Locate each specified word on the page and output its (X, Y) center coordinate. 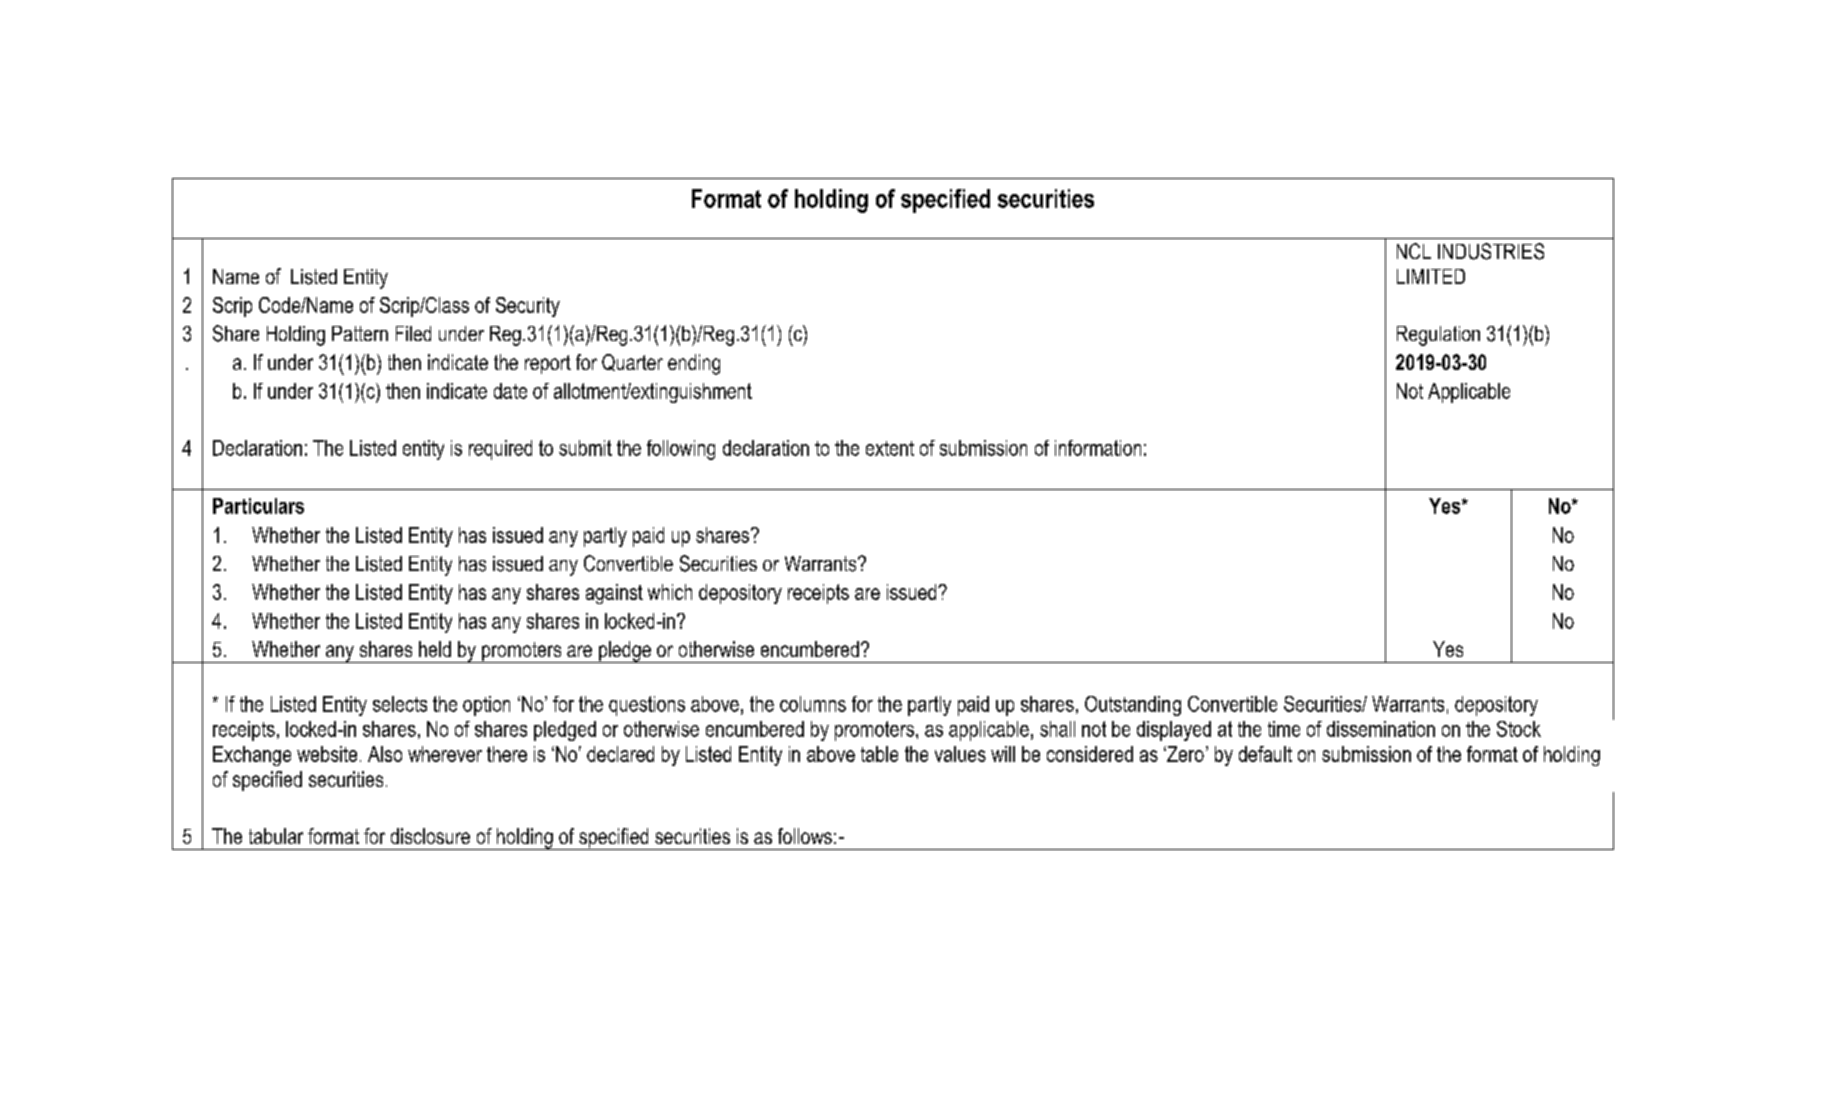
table (879, 754)
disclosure (430, 836)
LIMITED (1431, 276)
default (1265, 754)
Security (528, 307)
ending (694, 364)
